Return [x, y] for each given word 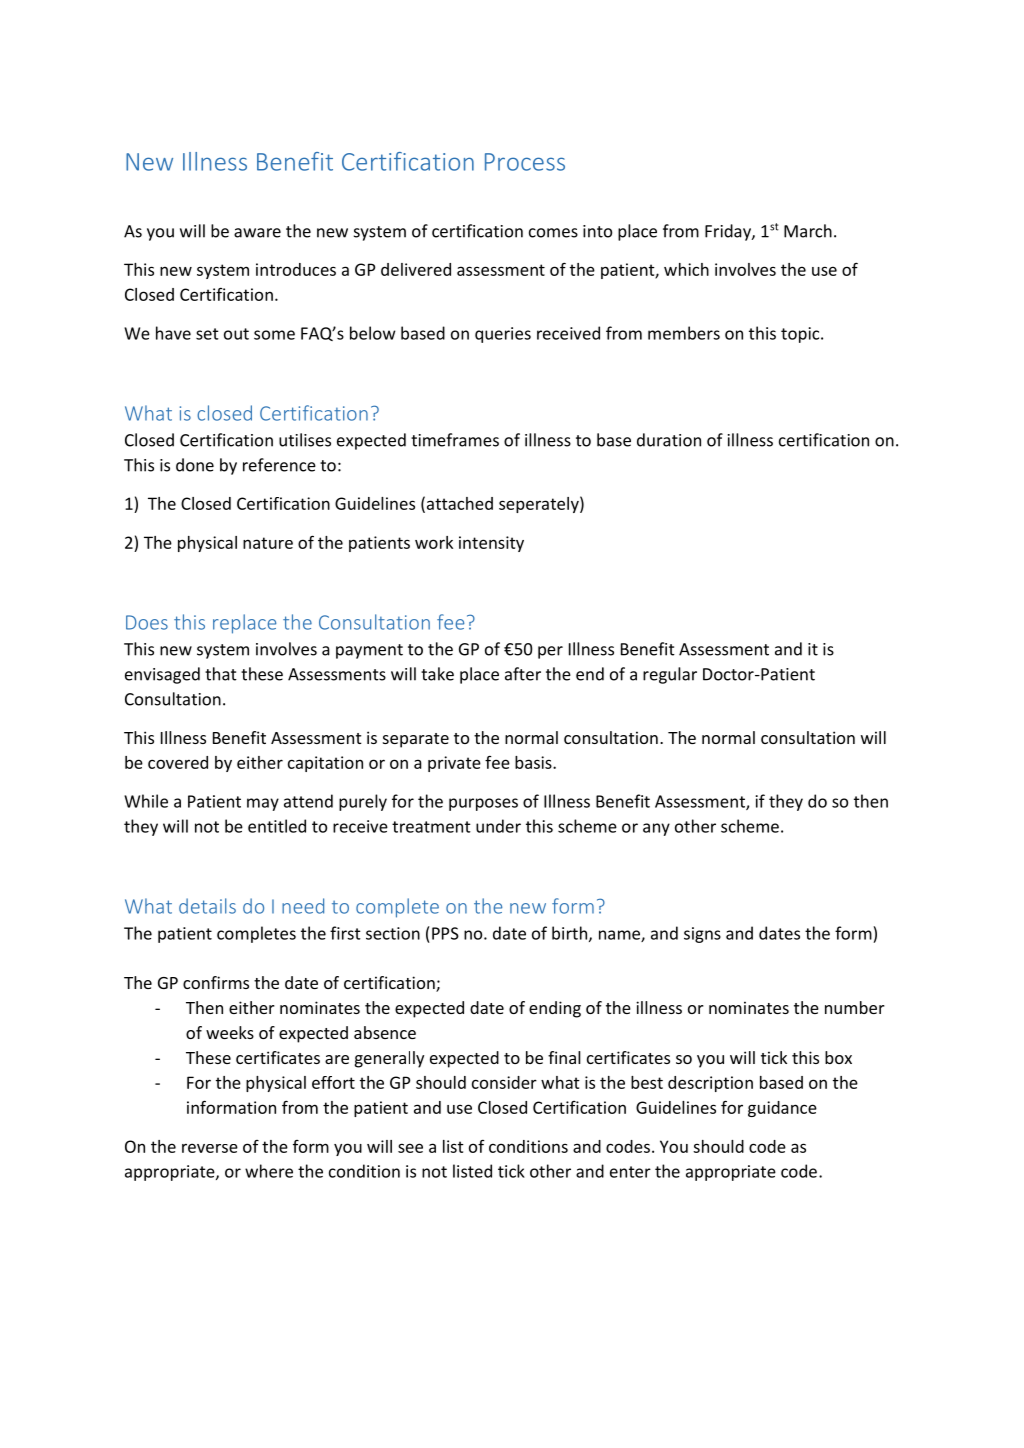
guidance [782, 1109]
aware [257, 233]
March [808, 231]
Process [525, 162]
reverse [210, 1148]
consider [504, 1082]
